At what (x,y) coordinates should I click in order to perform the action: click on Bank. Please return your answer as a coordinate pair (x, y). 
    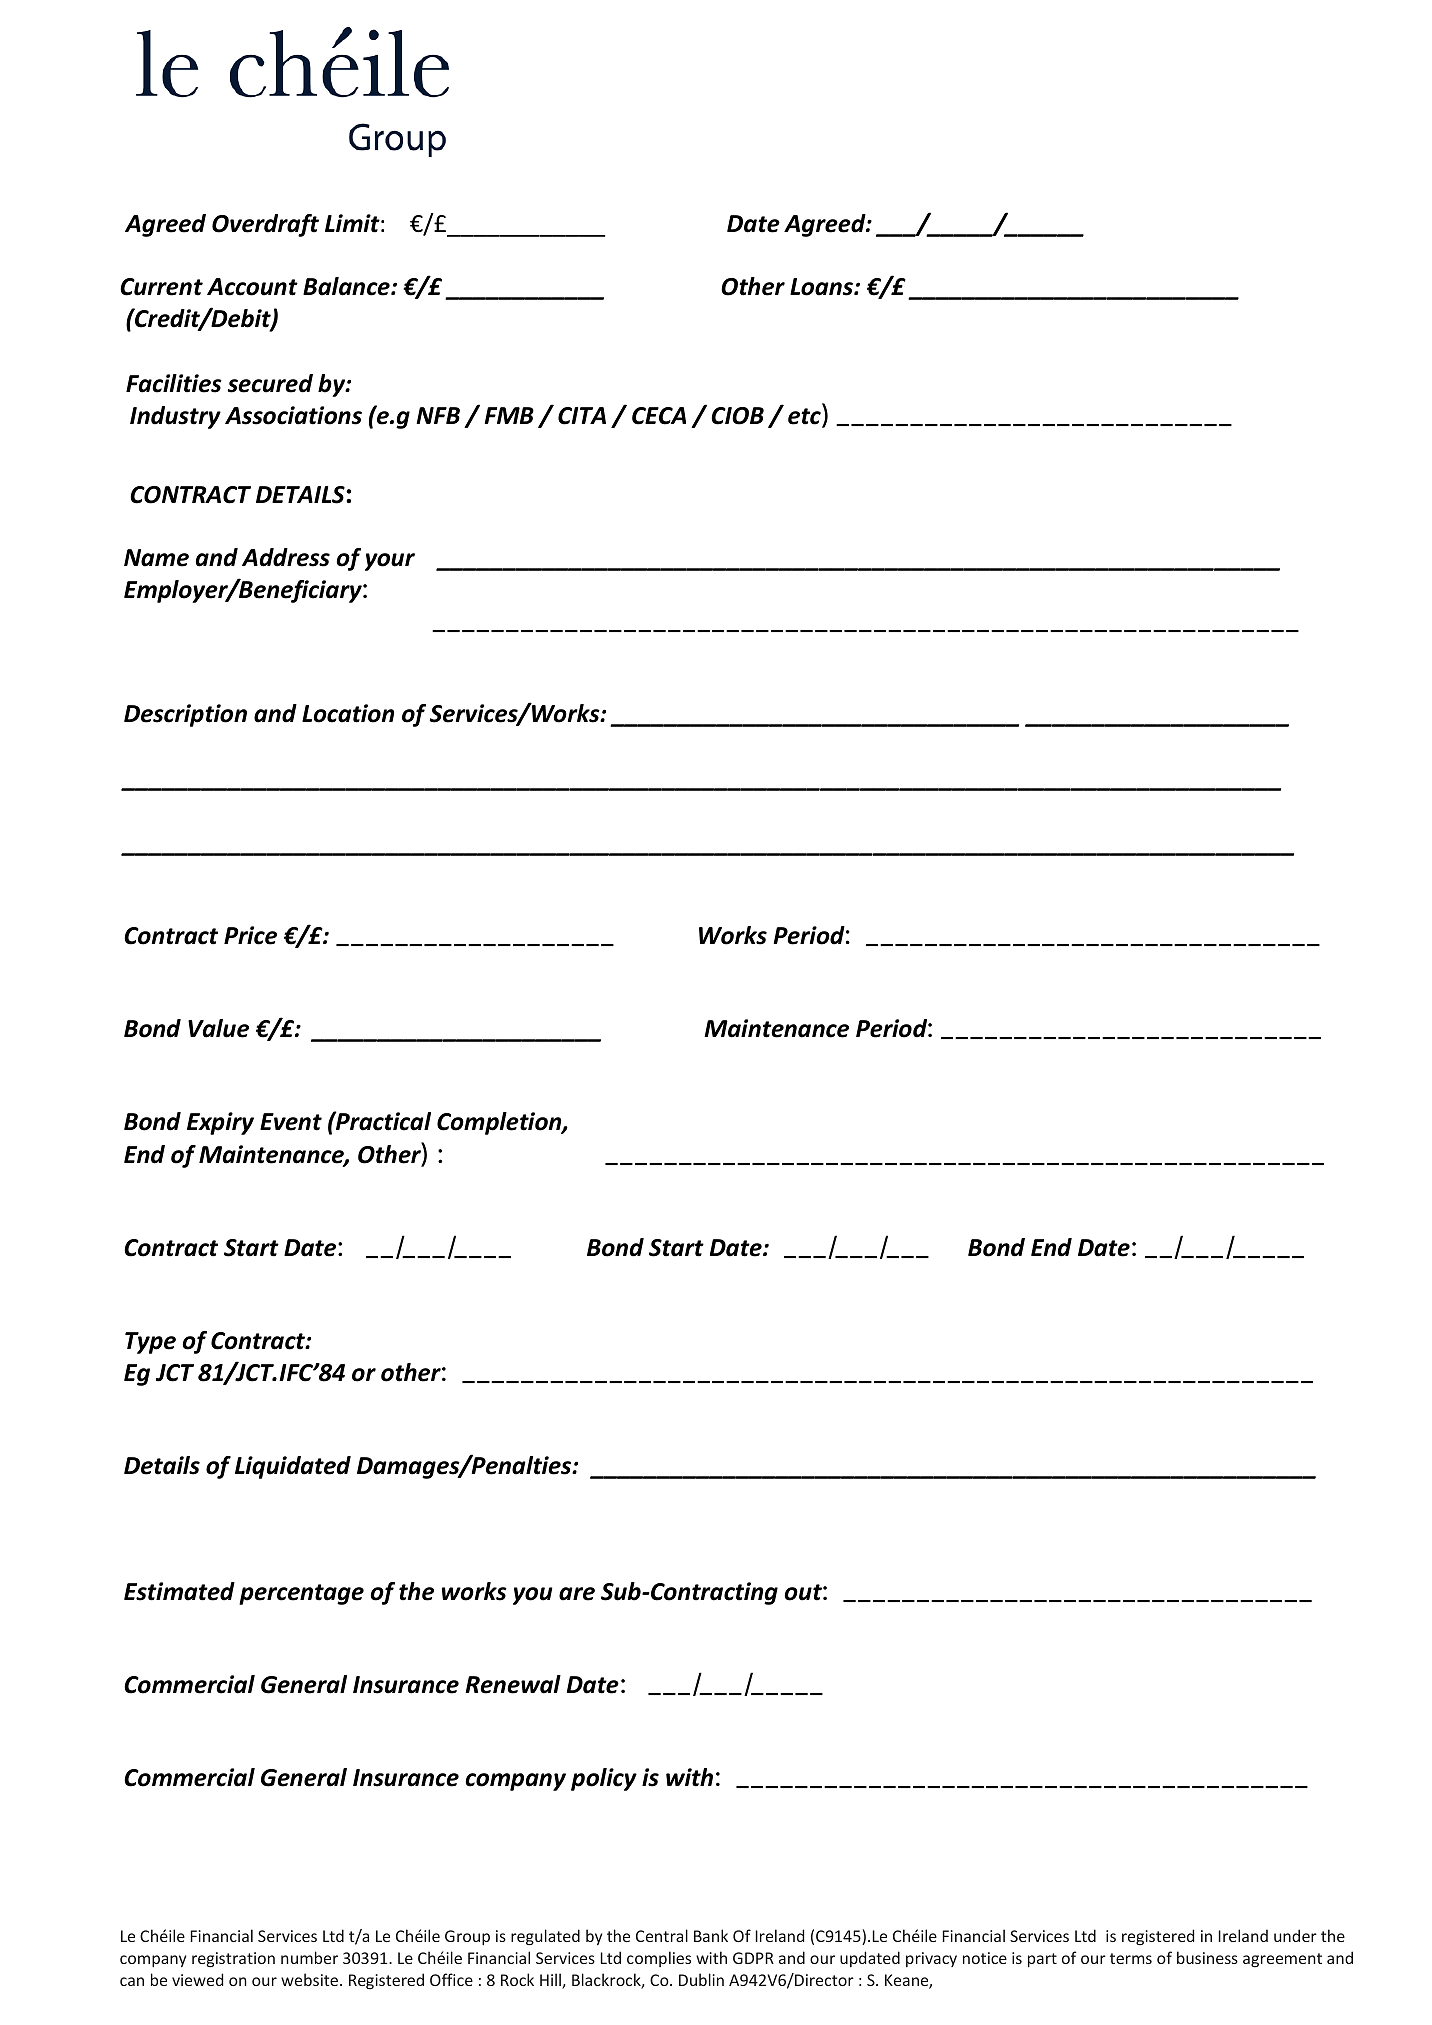
    Looking at the image, I should click on (711, 1935).
